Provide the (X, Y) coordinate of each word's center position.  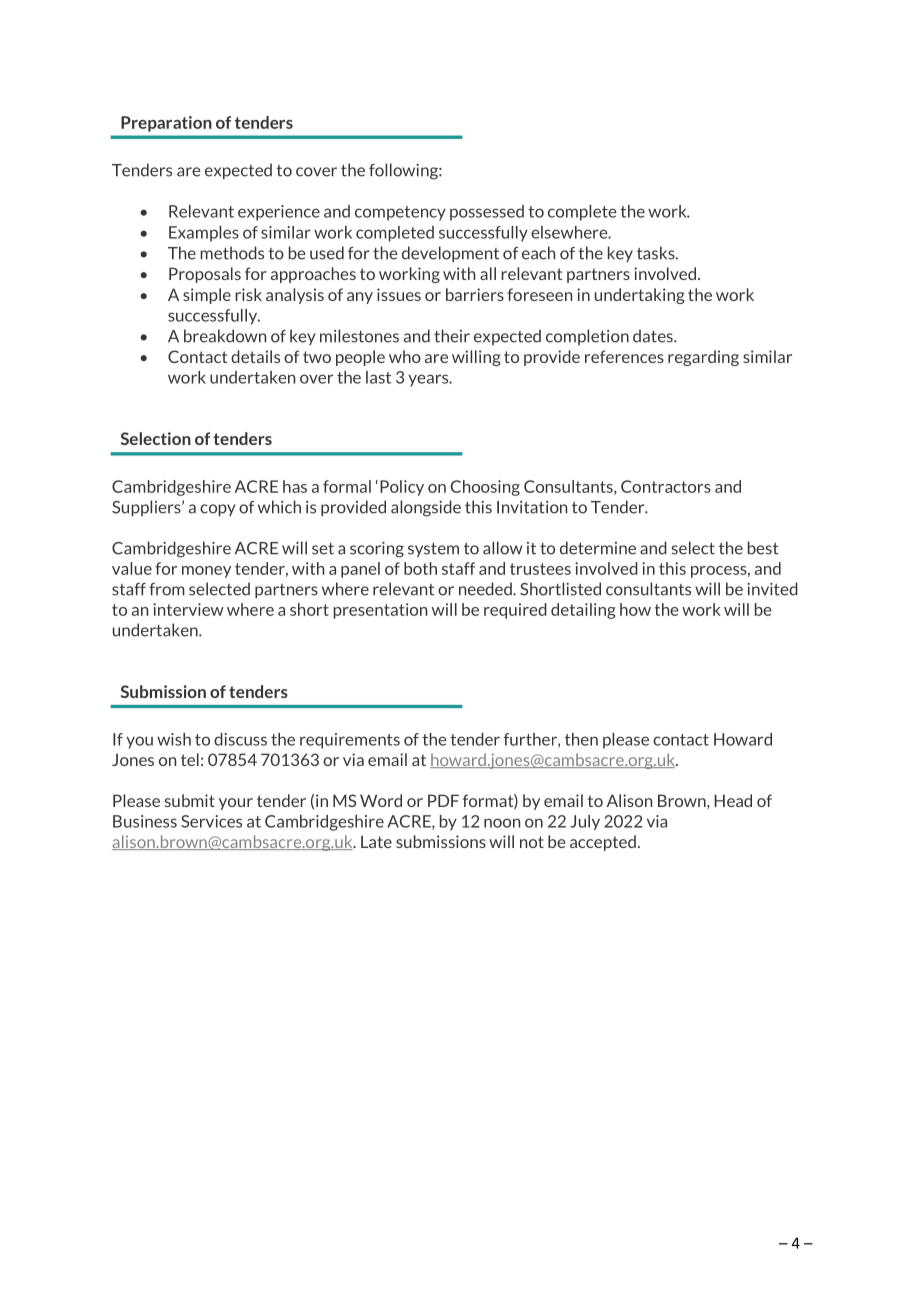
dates (654, 336)
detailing (583, 611)
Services (211, 821)
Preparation (166, 124)
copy (218, 510)
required (515, 611)
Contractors (666, 486)
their (452, 336)
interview (188, 609)
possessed (487, 213)
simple (207, 296)
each (538, 253)
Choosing (485, 488)
